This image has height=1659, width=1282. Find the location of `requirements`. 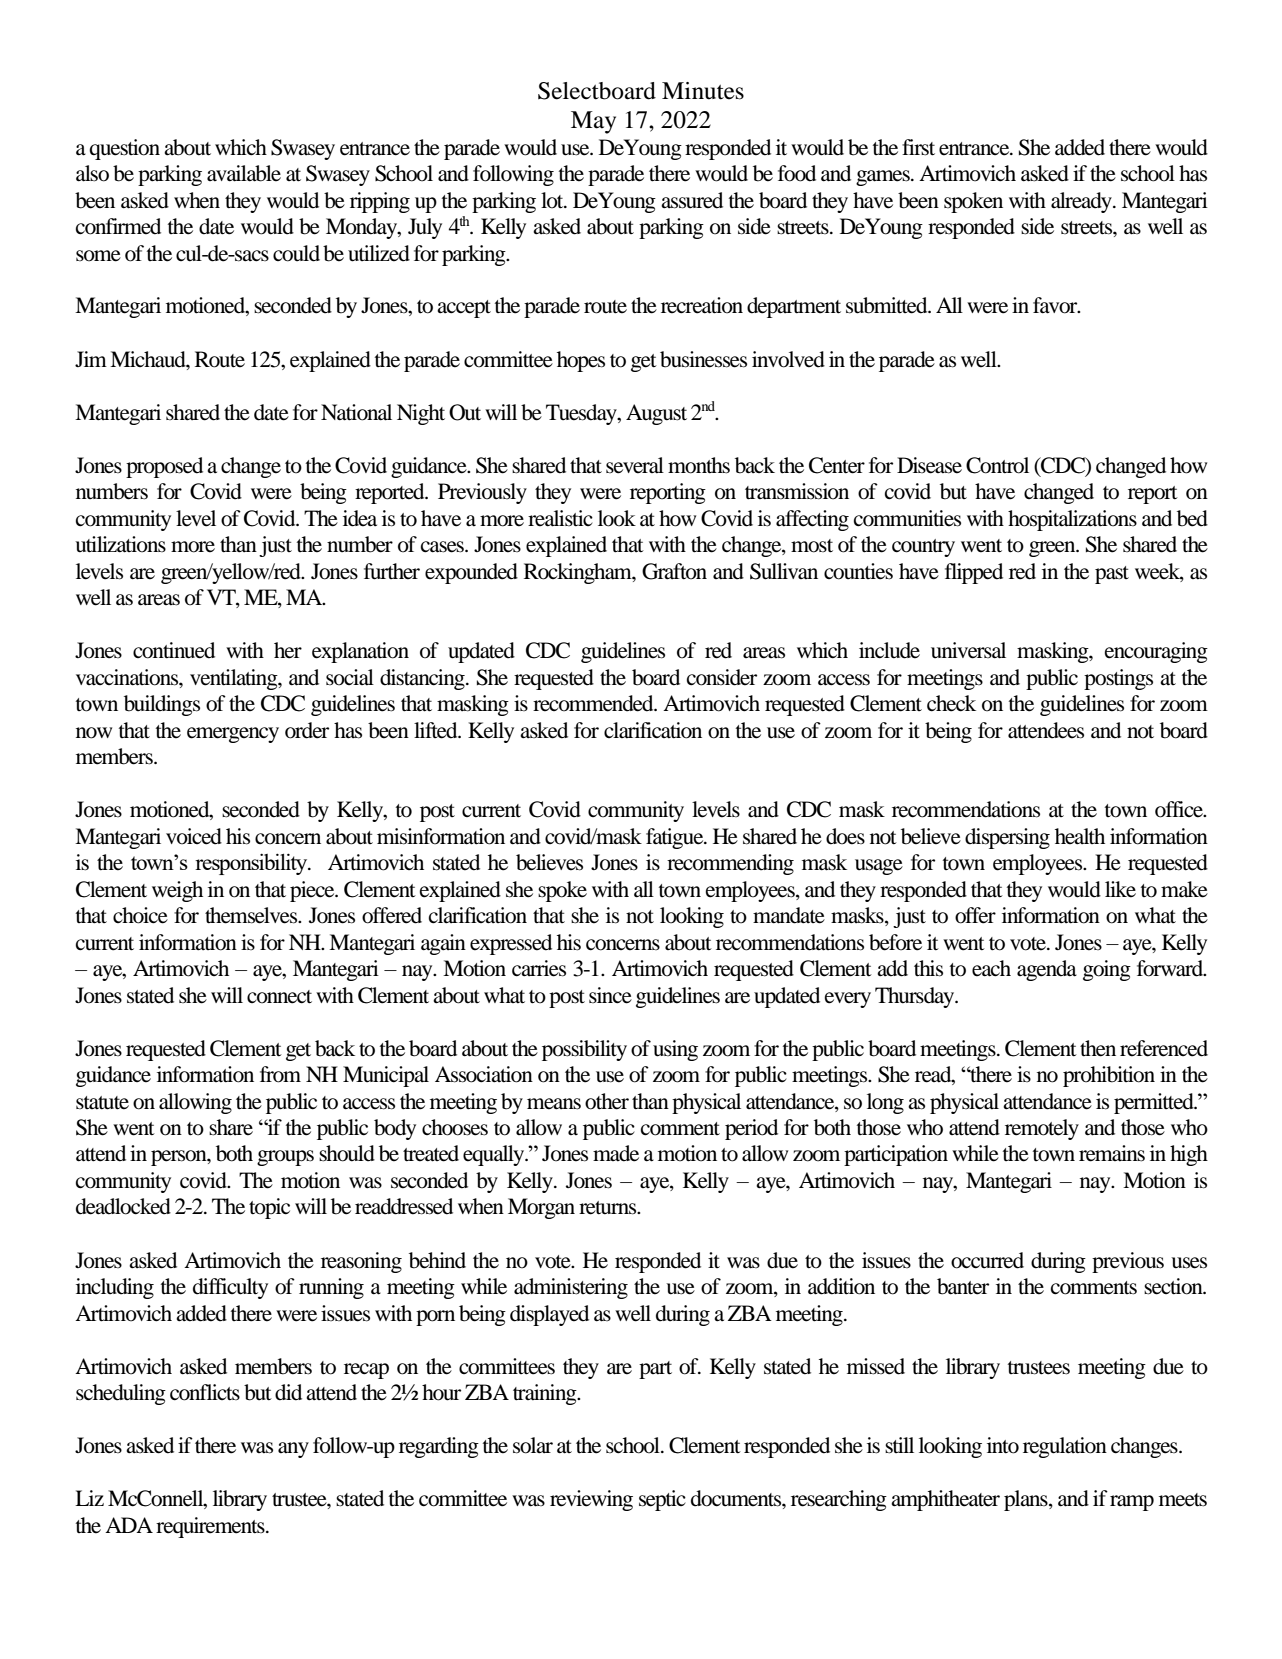

requirements is located at coordinates (211, 1527).
